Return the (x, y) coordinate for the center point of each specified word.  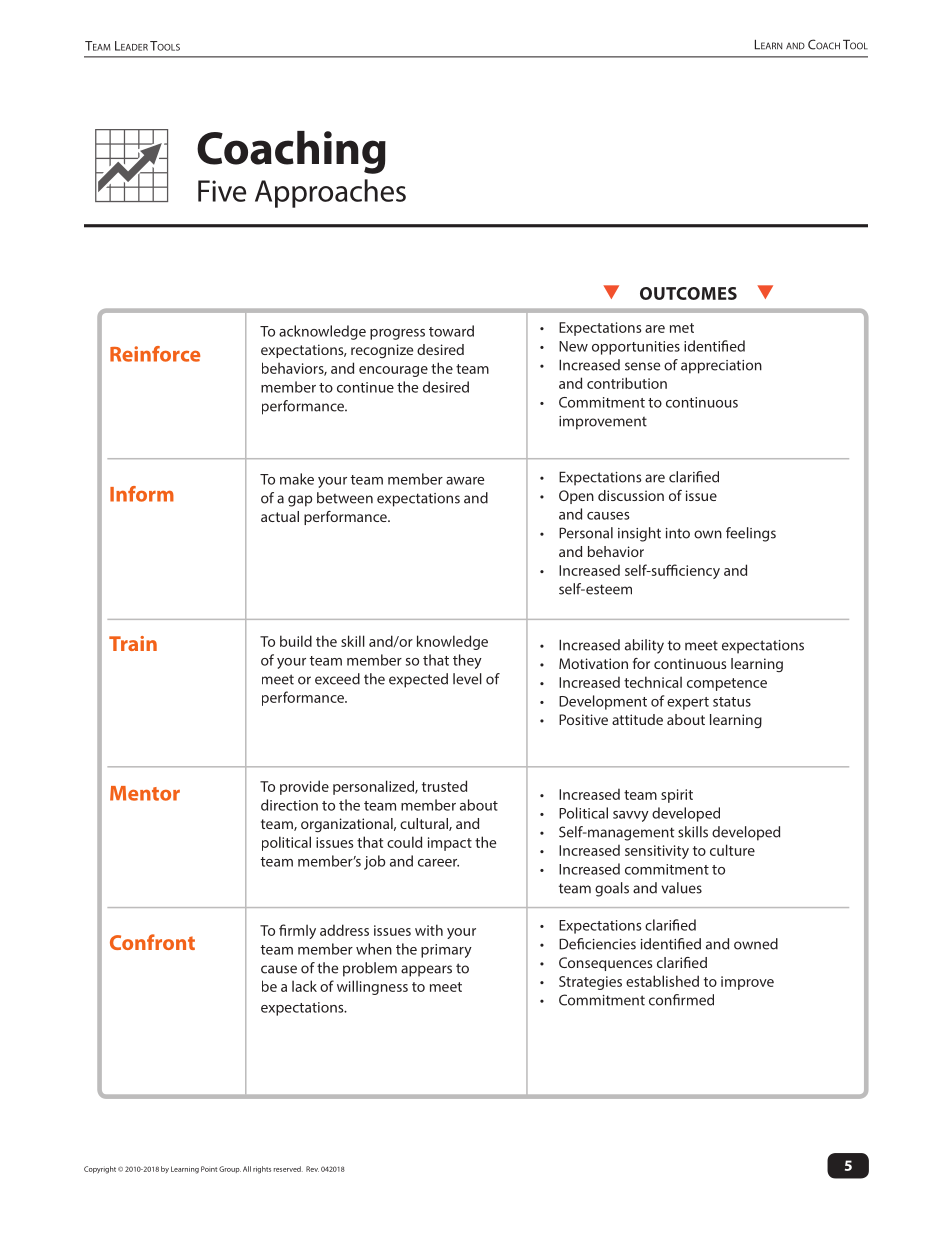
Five (222, 191)
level (467, 679)
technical (653, 682)
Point (209, 1169)
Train (133, 643)
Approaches (330, 193)
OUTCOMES (688, 293)
